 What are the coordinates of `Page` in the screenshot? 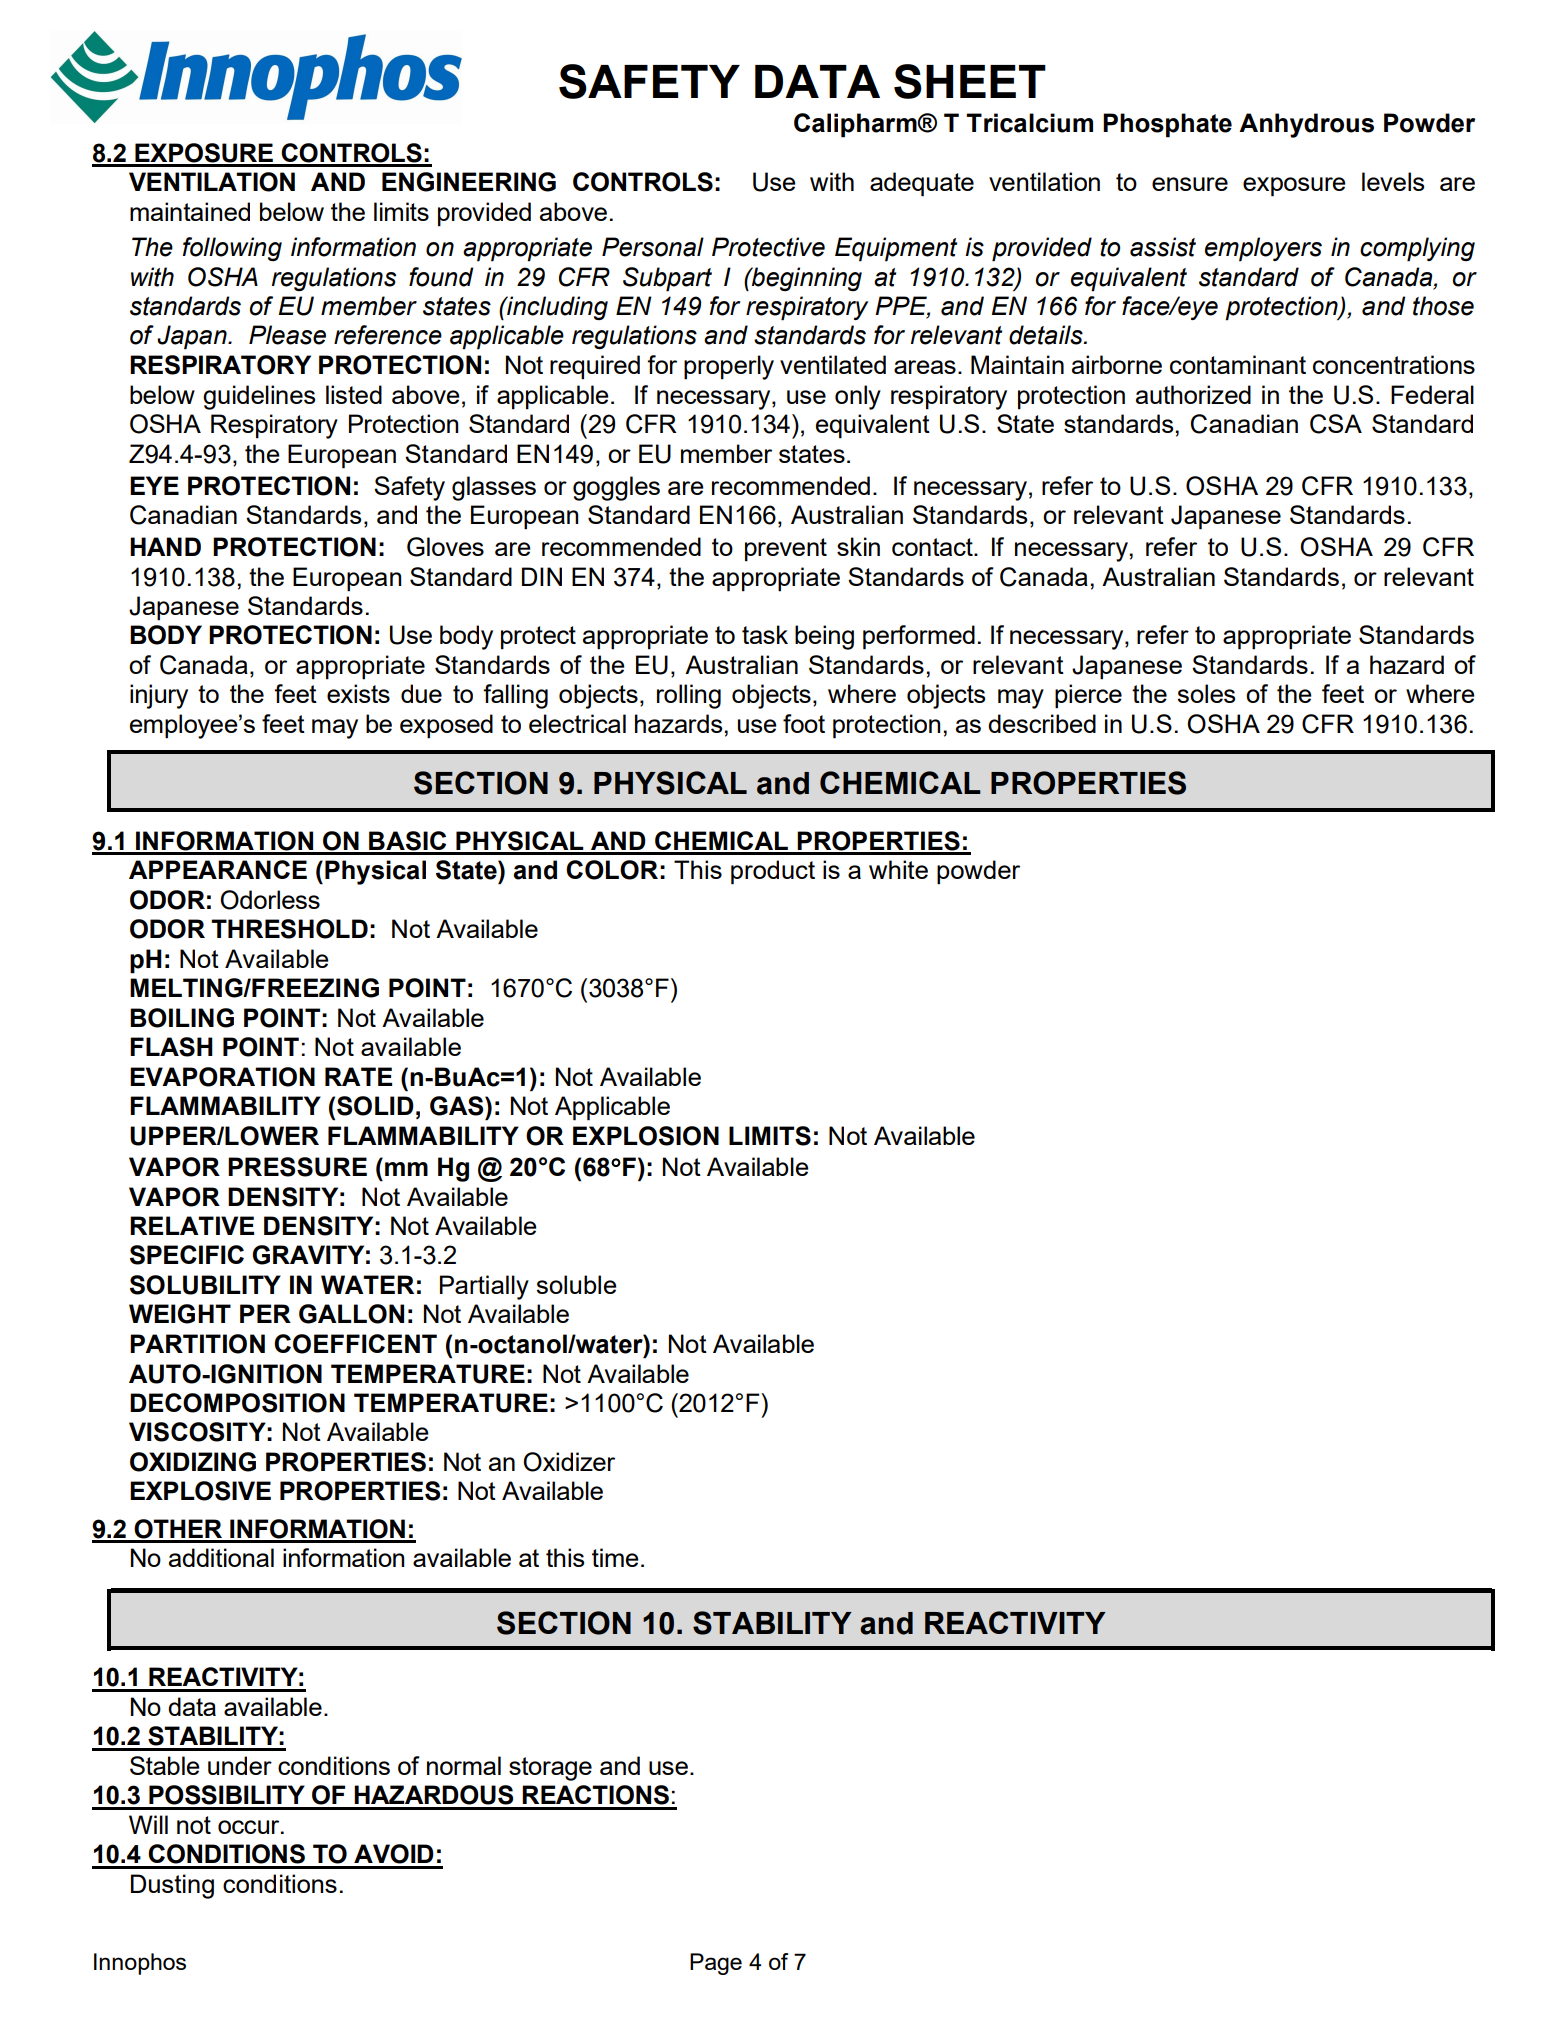 It's located at (716, 1964).
